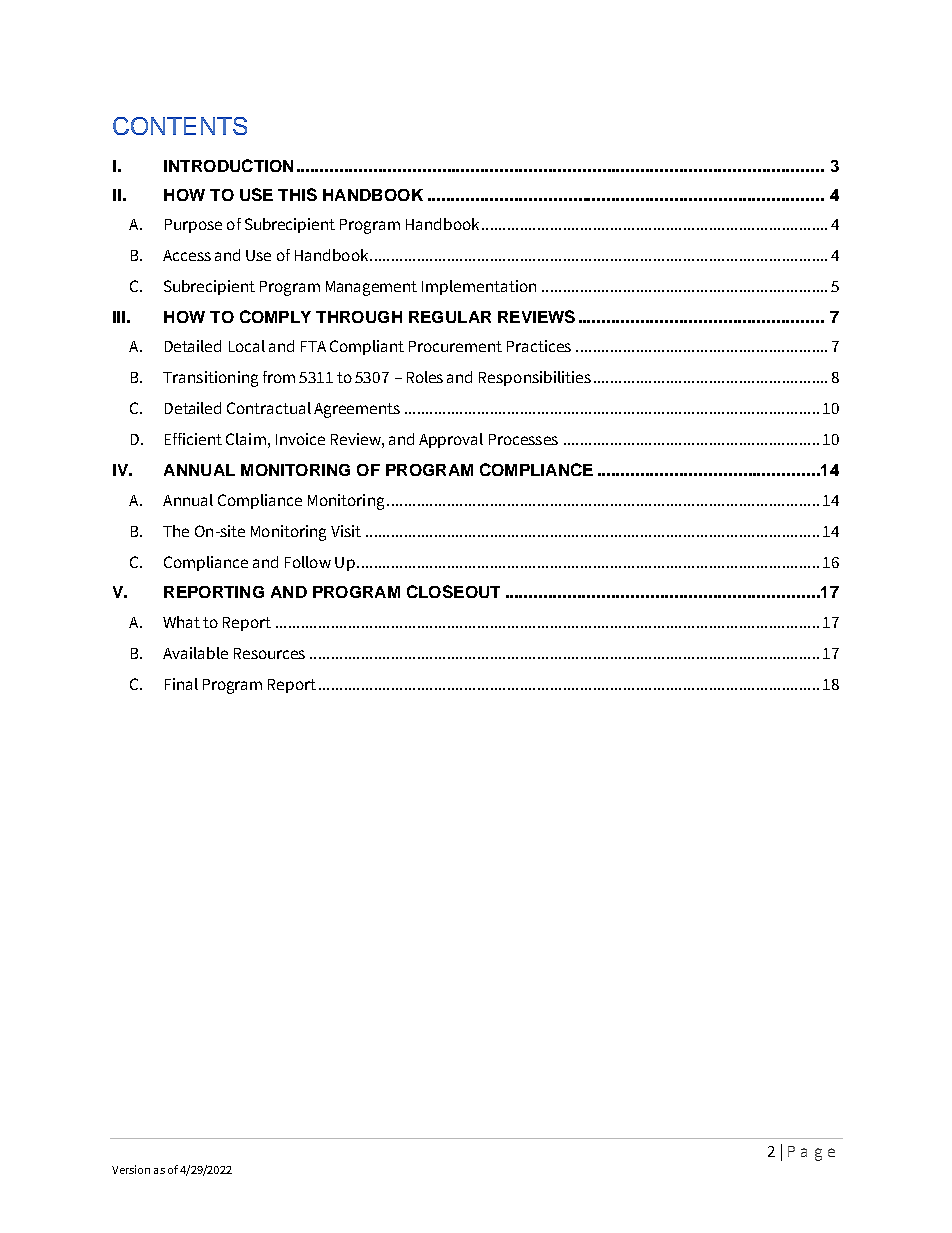  I want to click on Resources, so click(269, 653).
